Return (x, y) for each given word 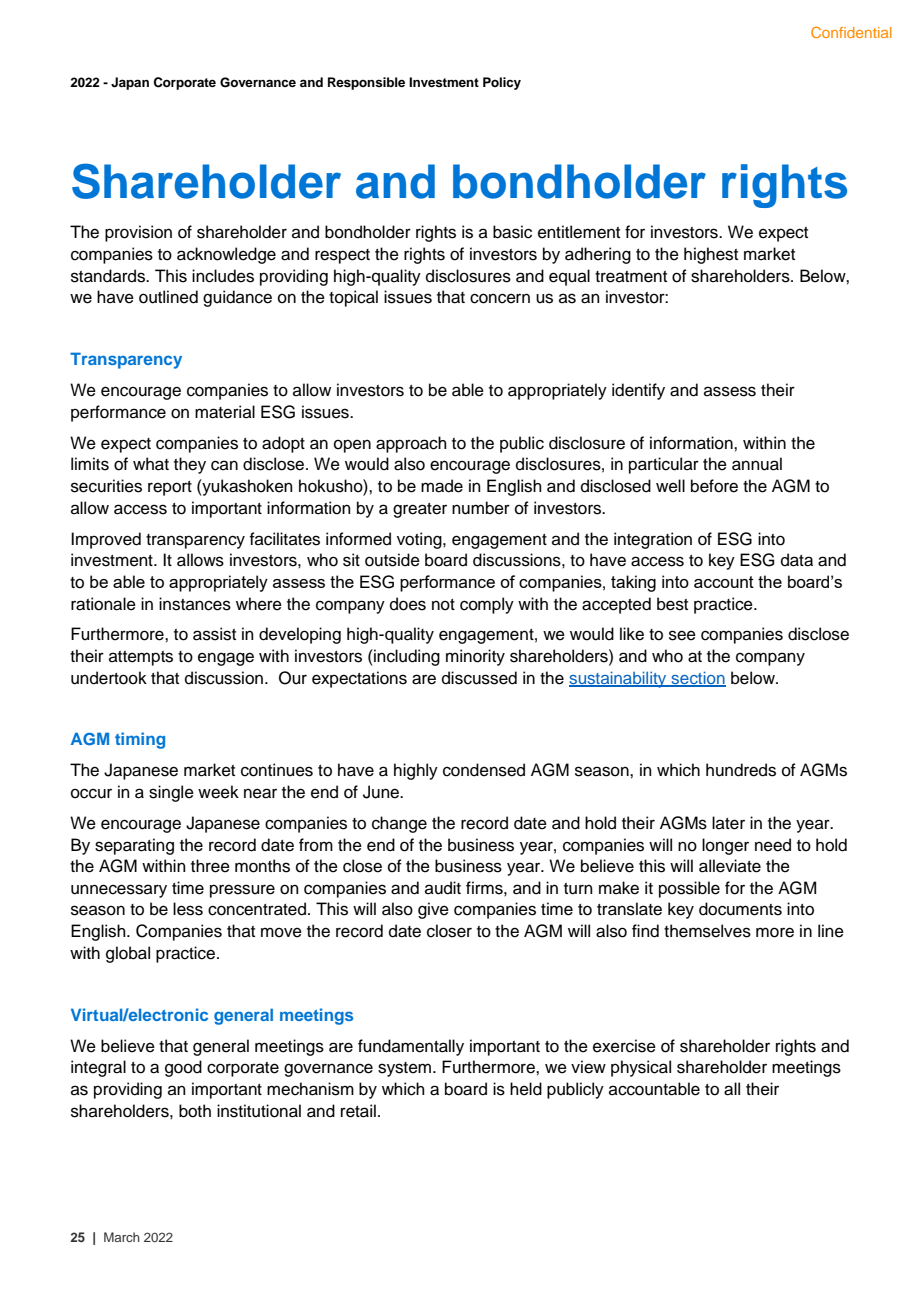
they (190, 465)
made (442, 486)
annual (757, 464)
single (171, 793)
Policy (502, 83)
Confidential (851, 32)
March (122, 1237)
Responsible (366, 83)
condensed (484, 770)
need (773, 845)
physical (641, 1068)
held (526, 1089)
